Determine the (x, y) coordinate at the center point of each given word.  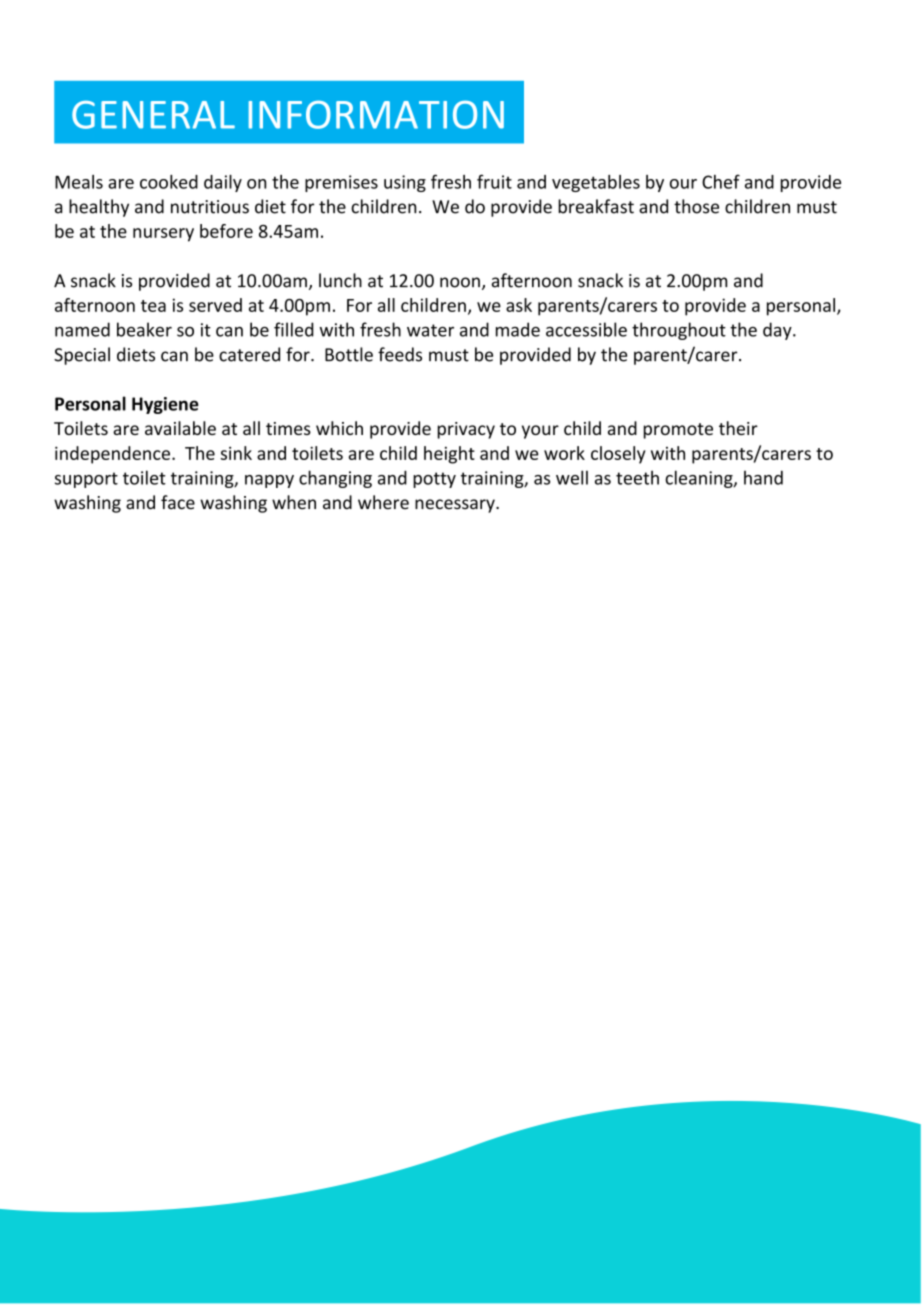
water (430, 330)
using (405, 183)
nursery (163, 235)
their (738, 428)
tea (153, 306)
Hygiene (165, 405)
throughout (679, 331)
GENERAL (153, 115)
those (696, 206)
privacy (466, 430)
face (178, 502)
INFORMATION (376, 115)
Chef (721, 181)
